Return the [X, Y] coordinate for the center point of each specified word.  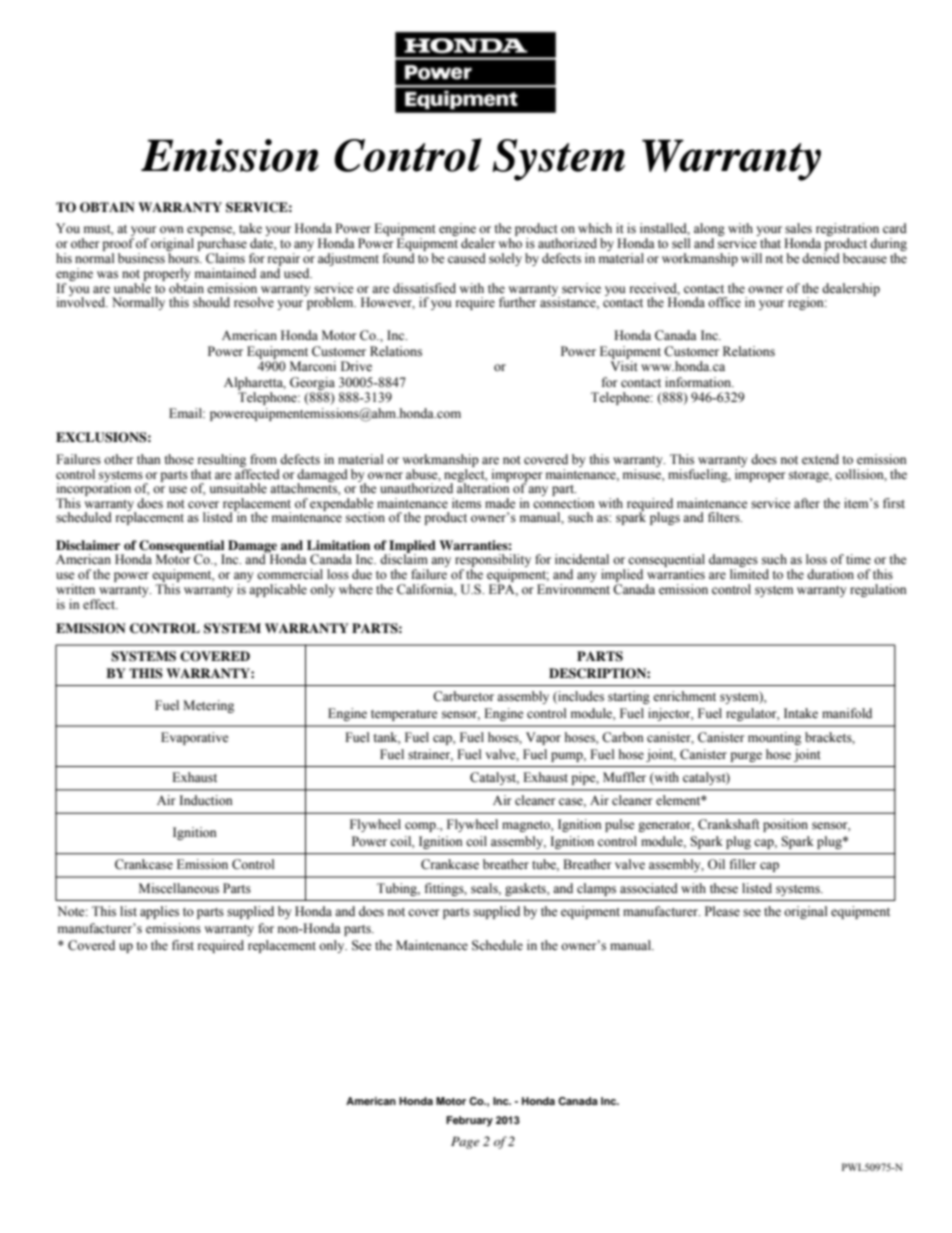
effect [100, 604]
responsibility [493, 562]
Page [465, 1143]
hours [184, 258]
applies [159, 912]
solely [505, 259]
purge [746, 757]
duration [830, 574]
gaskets [526, 889]
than [149, 459]
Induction [206, 800]
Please [722, 911]
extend [820, 459]
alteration [483, 487]
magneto [527, 826]
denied [821, 258]
